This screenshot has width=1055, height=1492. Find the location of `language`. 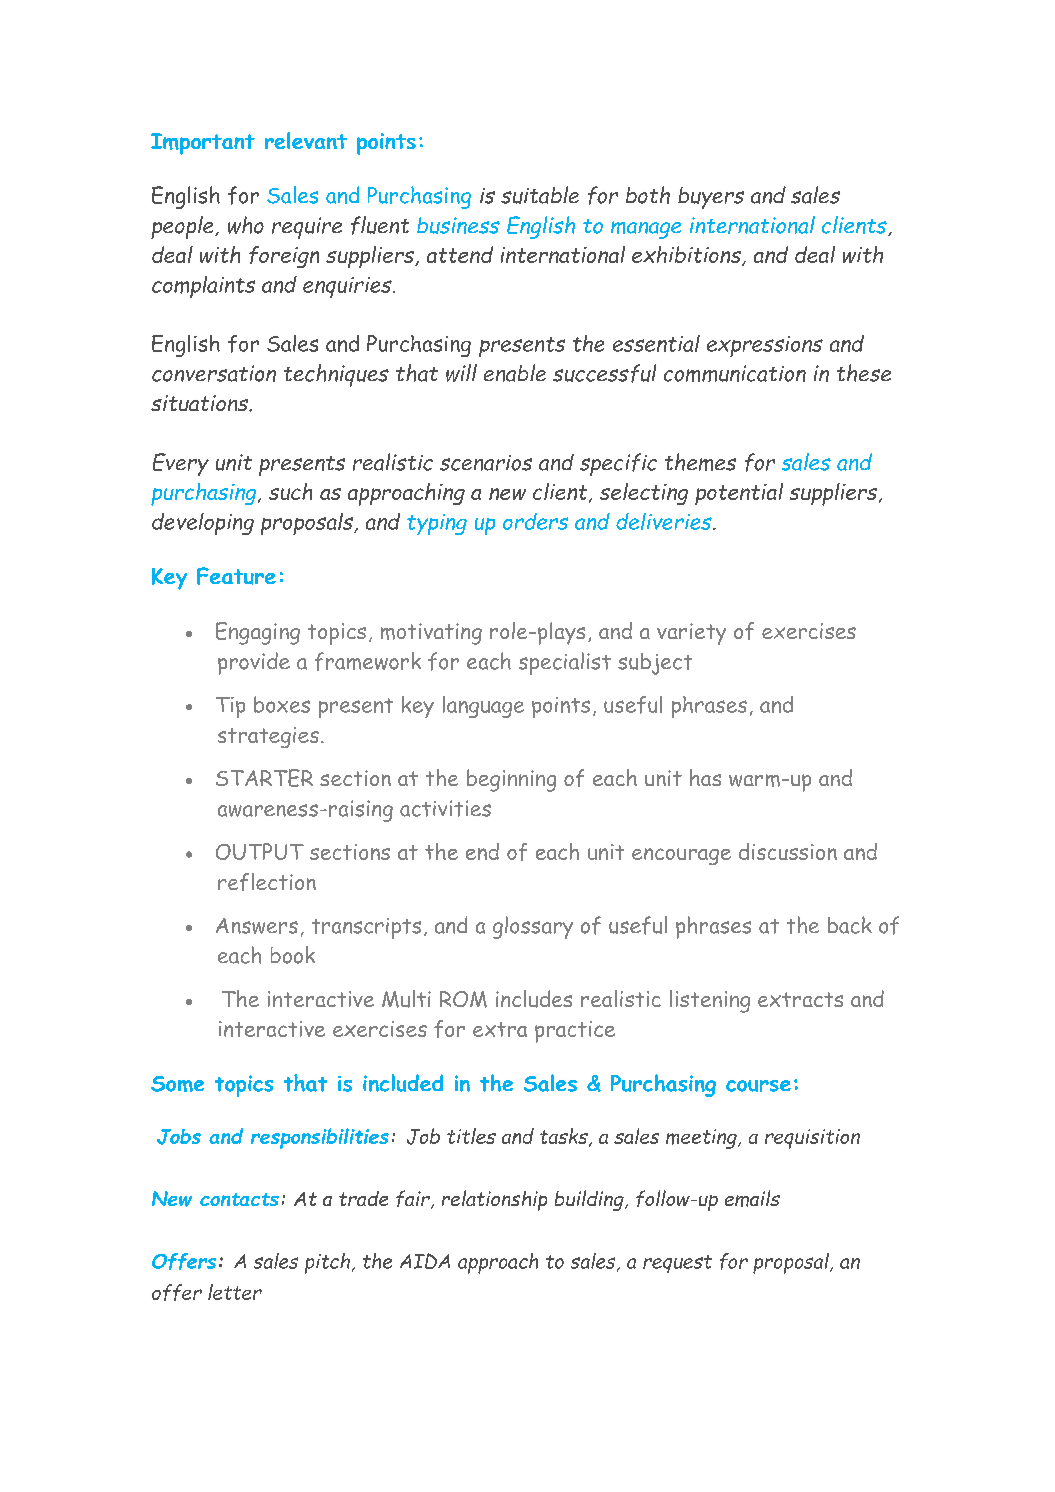

language is located at coordinates (483, 707).
